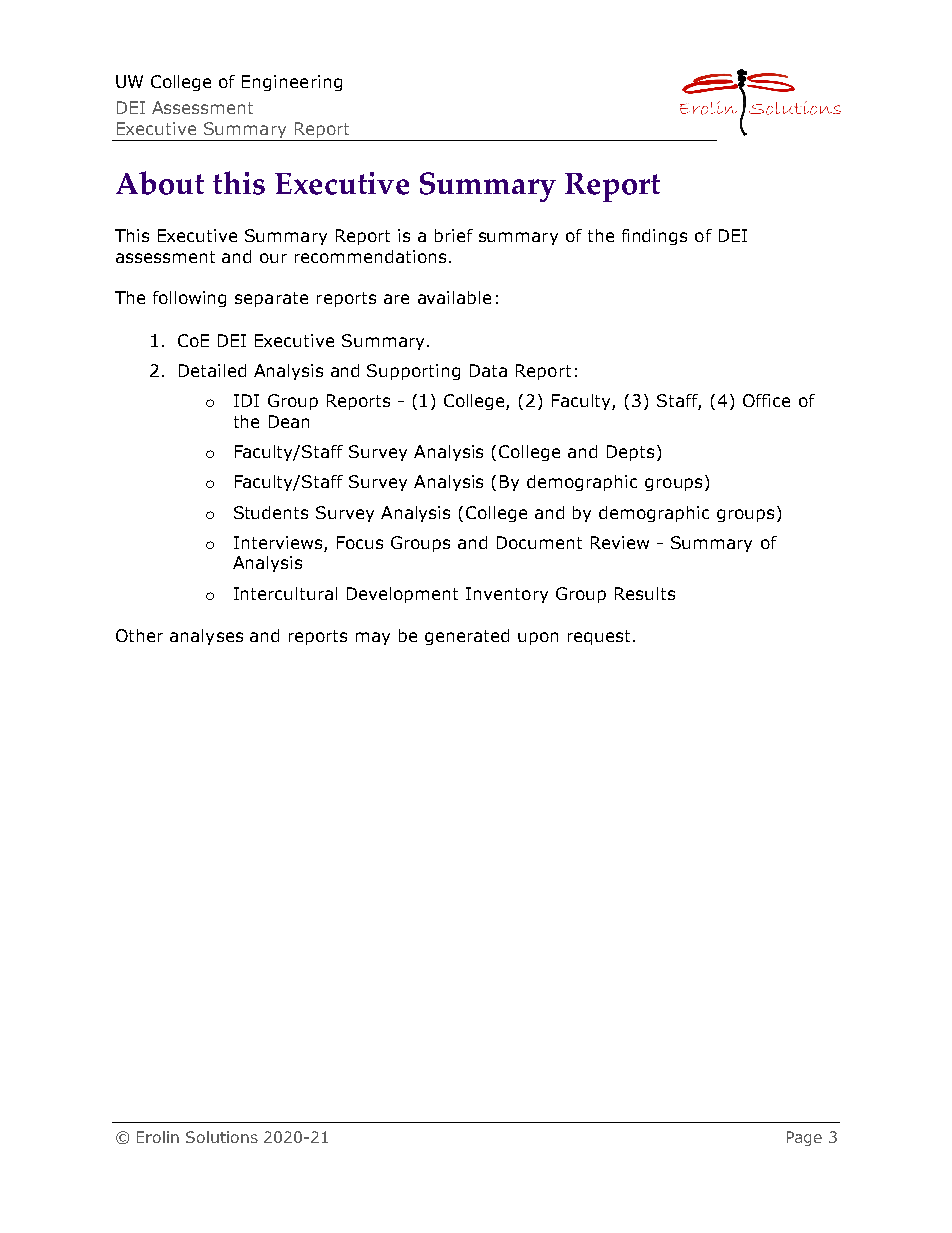 Image resolution: width=952 pixels, height=1233 pixels. What do you see at coordinates (654, 237) in the screenshot?
I see `findings` at bounding box center [654, 237].
